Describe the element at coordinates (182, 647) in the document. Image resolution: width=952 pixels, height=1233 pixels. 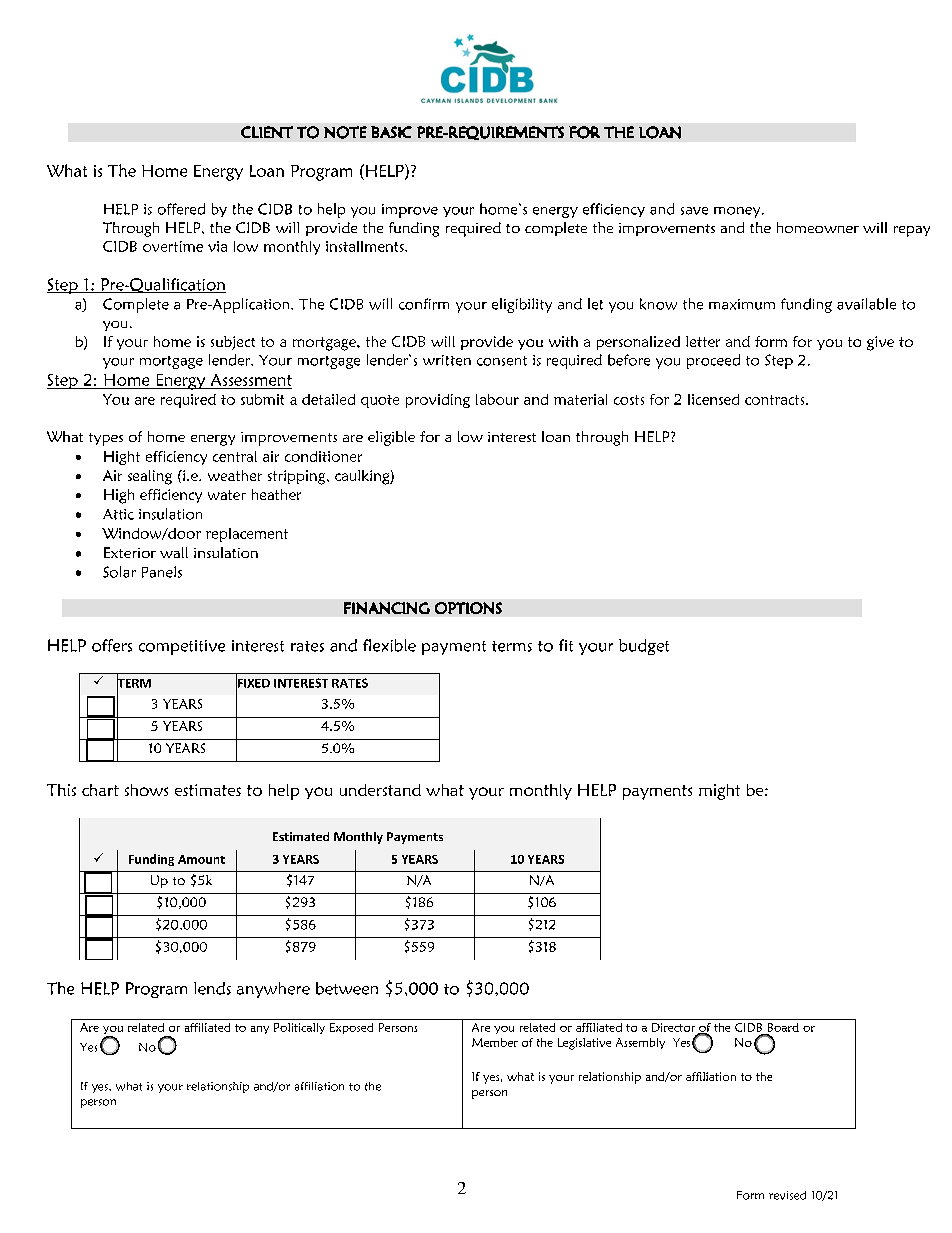
I see `competitive` at that location.
